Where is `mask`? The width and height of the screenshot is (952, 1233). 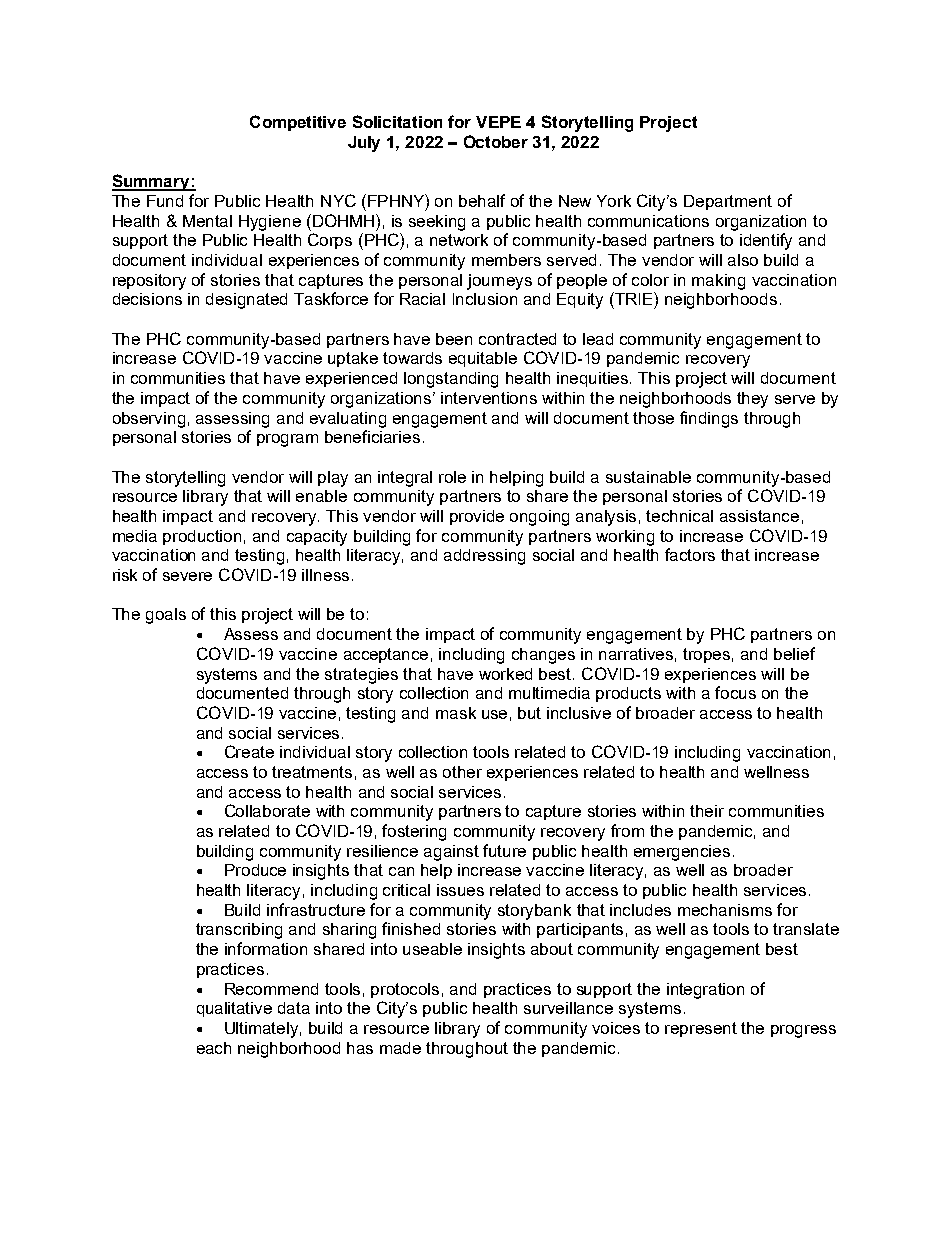 mask is located at coordinates (456, 713).
